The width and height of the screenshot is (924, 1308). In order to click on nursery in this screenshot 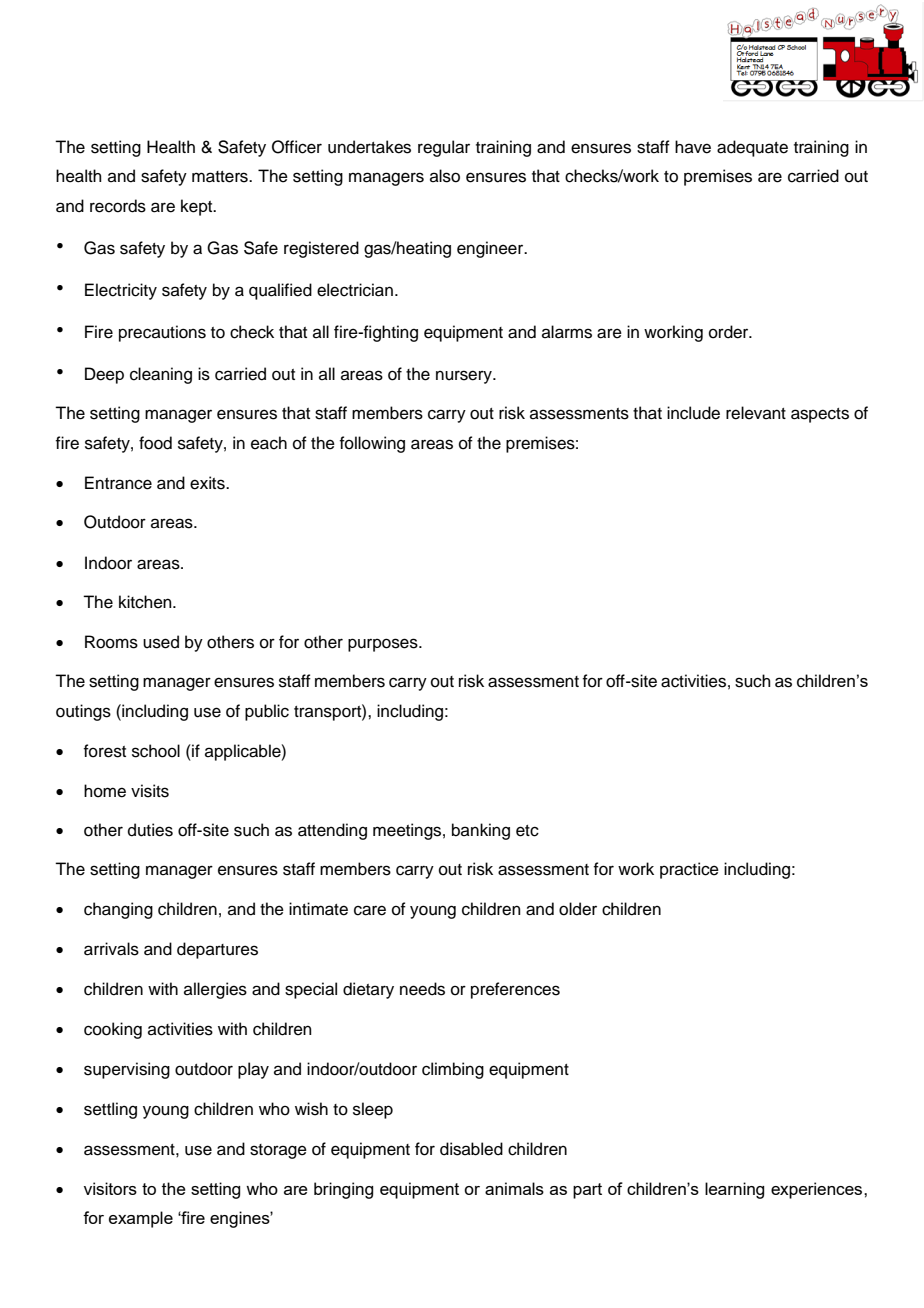, I will do `click(465, 377)`.
